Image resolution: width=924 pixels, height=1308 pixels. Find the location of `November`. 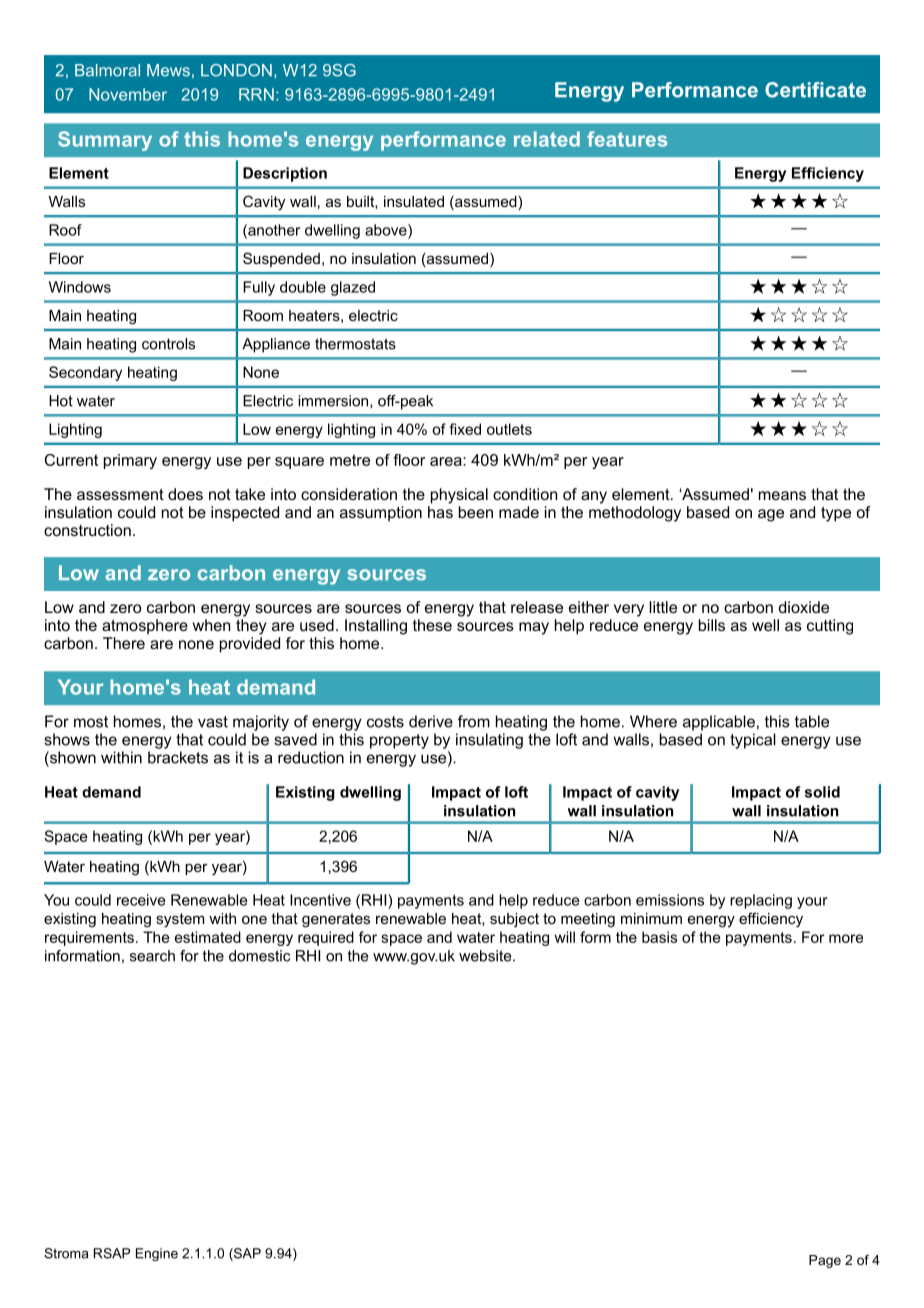

November is located at coordinates (128, 94).
